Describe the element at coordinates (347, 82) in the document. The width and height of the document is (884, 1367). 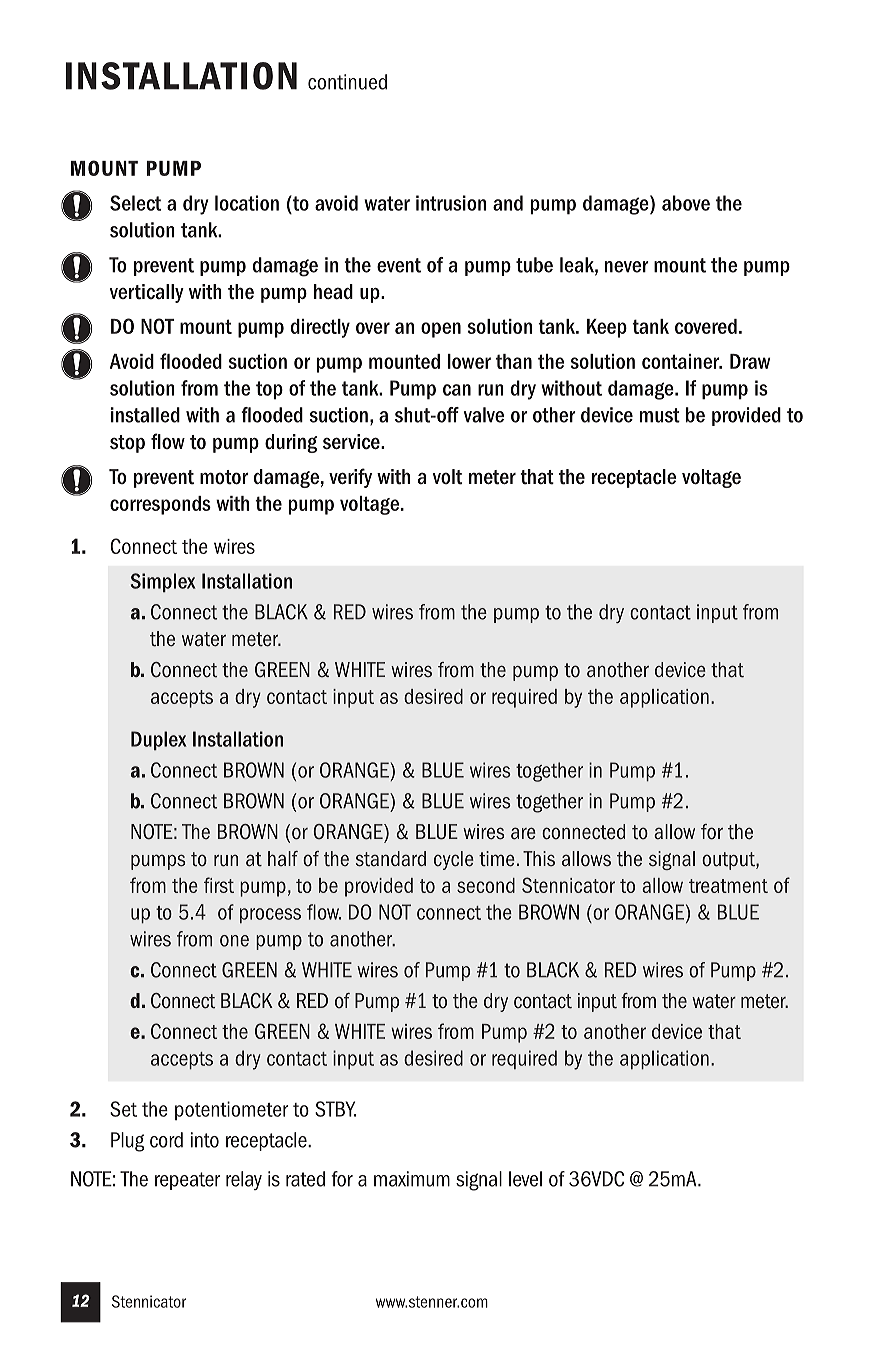
I see `continued` at that location.
